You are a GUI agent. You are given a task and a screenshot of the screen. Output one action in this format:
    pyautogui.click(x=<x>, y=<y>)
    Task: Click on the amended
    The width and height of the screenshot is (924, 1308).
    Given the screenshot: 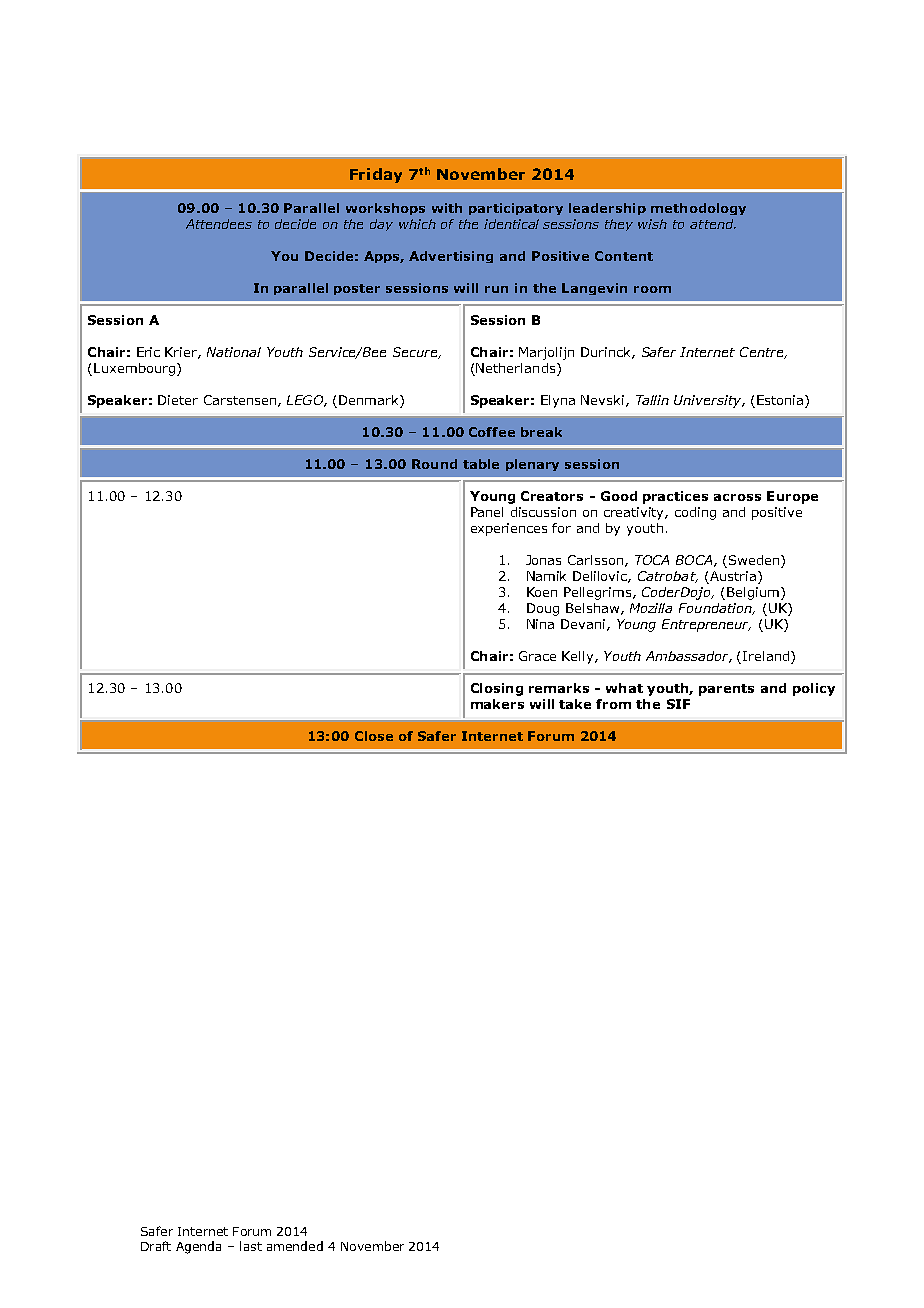 What is the action you would take?
    pyautogui.click(x=295, y=1246)
